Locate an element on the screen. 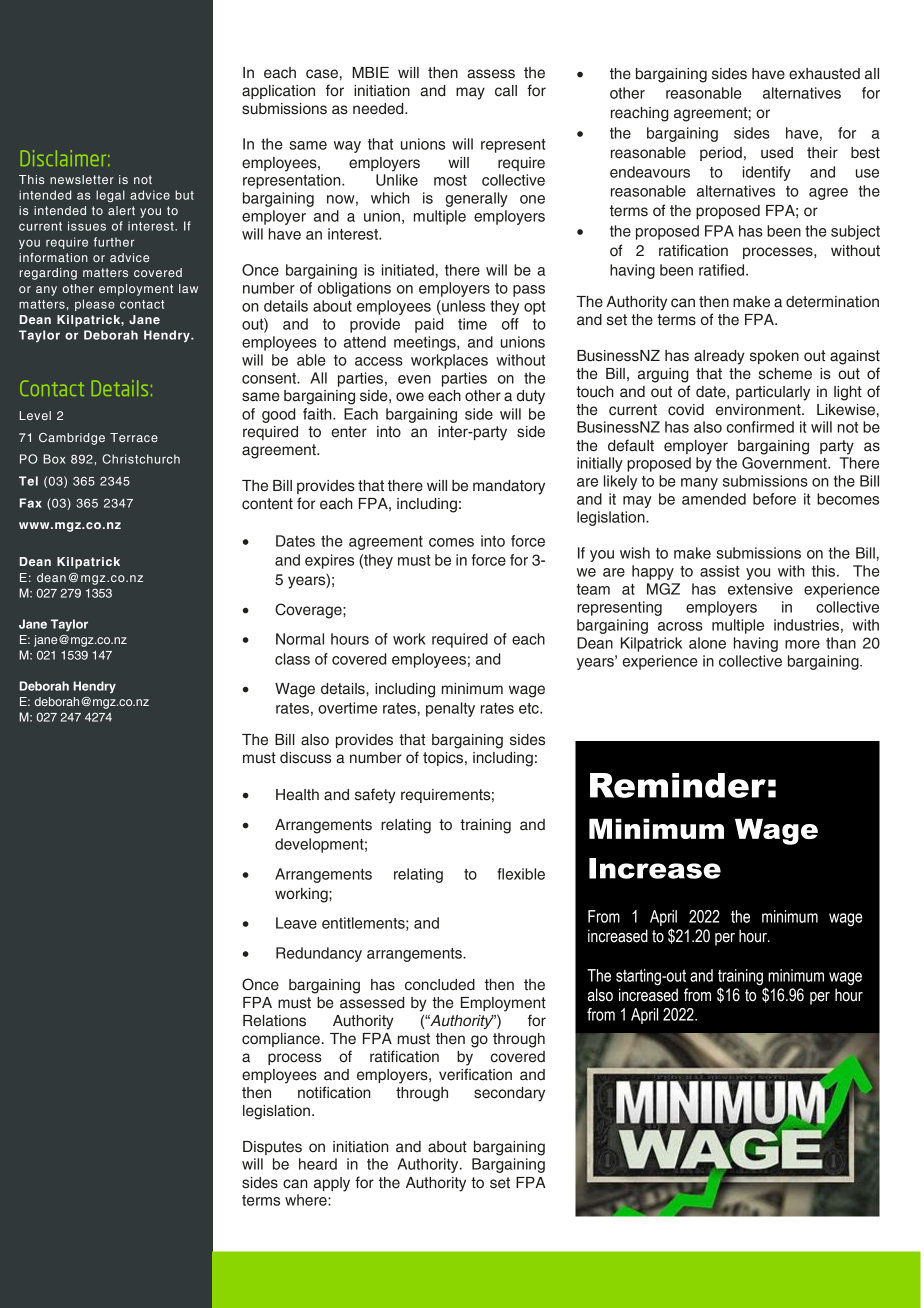 The image size is (924, 1308). more is located at coordinates (802, 644).
